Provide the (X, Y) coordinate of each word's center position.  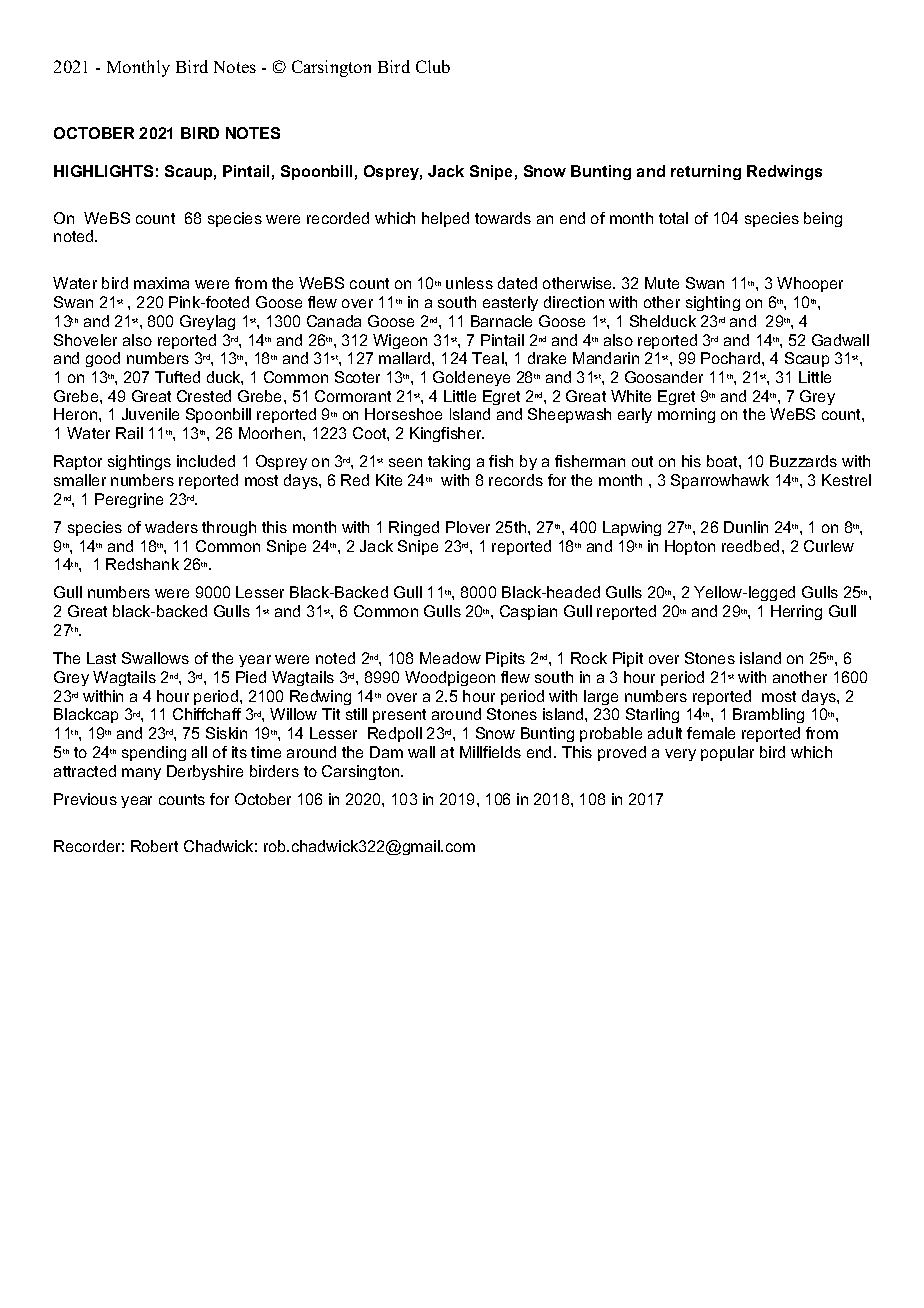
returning (706, 172)
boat (723, 461)
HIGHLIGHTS (103, 171)
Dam (386, 752)
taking (449, 462)
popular (727, 753)
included (206, 461)
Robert (154, 846)
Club (433, 66)
